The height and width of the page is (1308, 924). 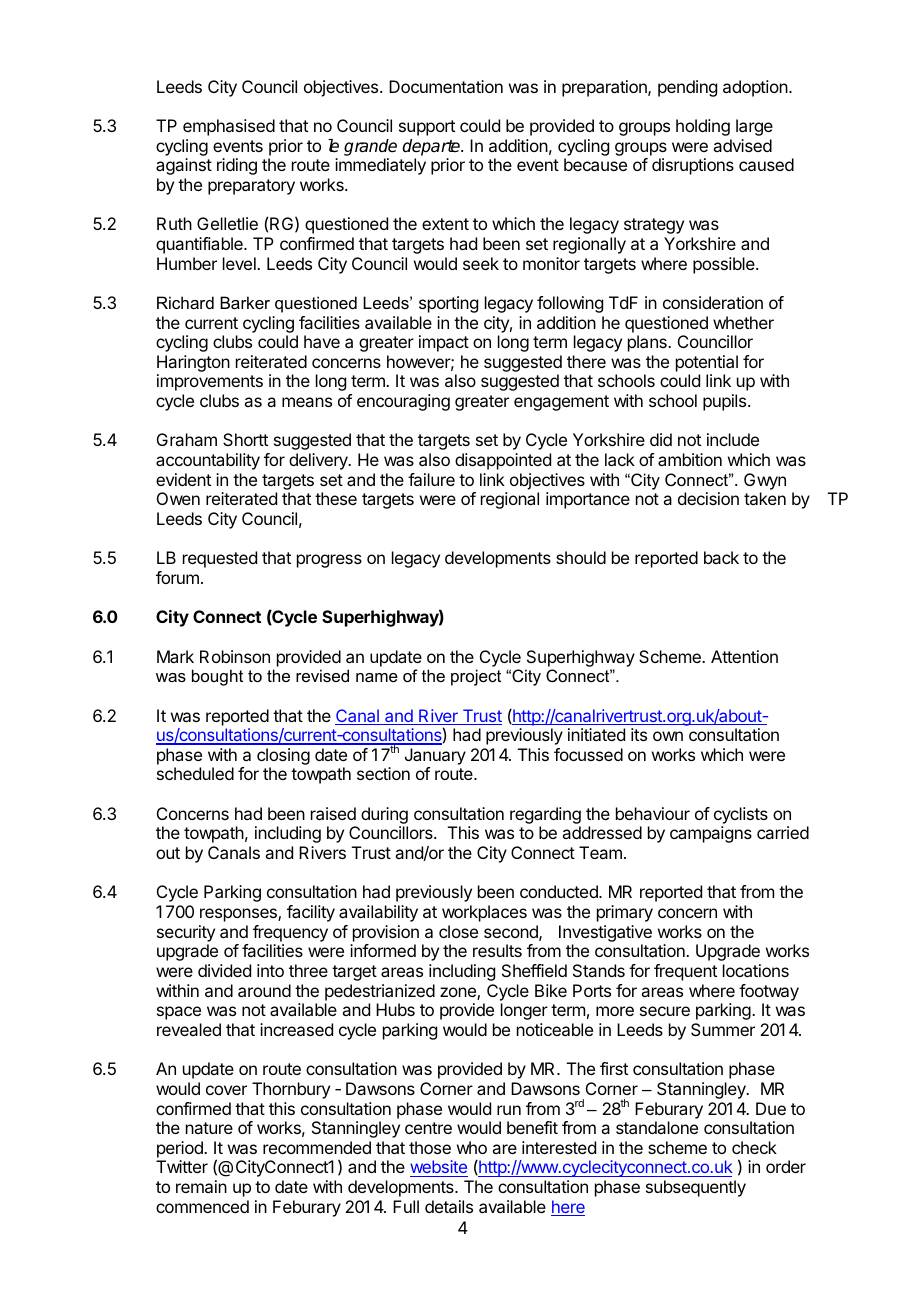 What do you see at coordinates (472, 1147) in the page?
I see `who` at bounding box center [472, 1147].
